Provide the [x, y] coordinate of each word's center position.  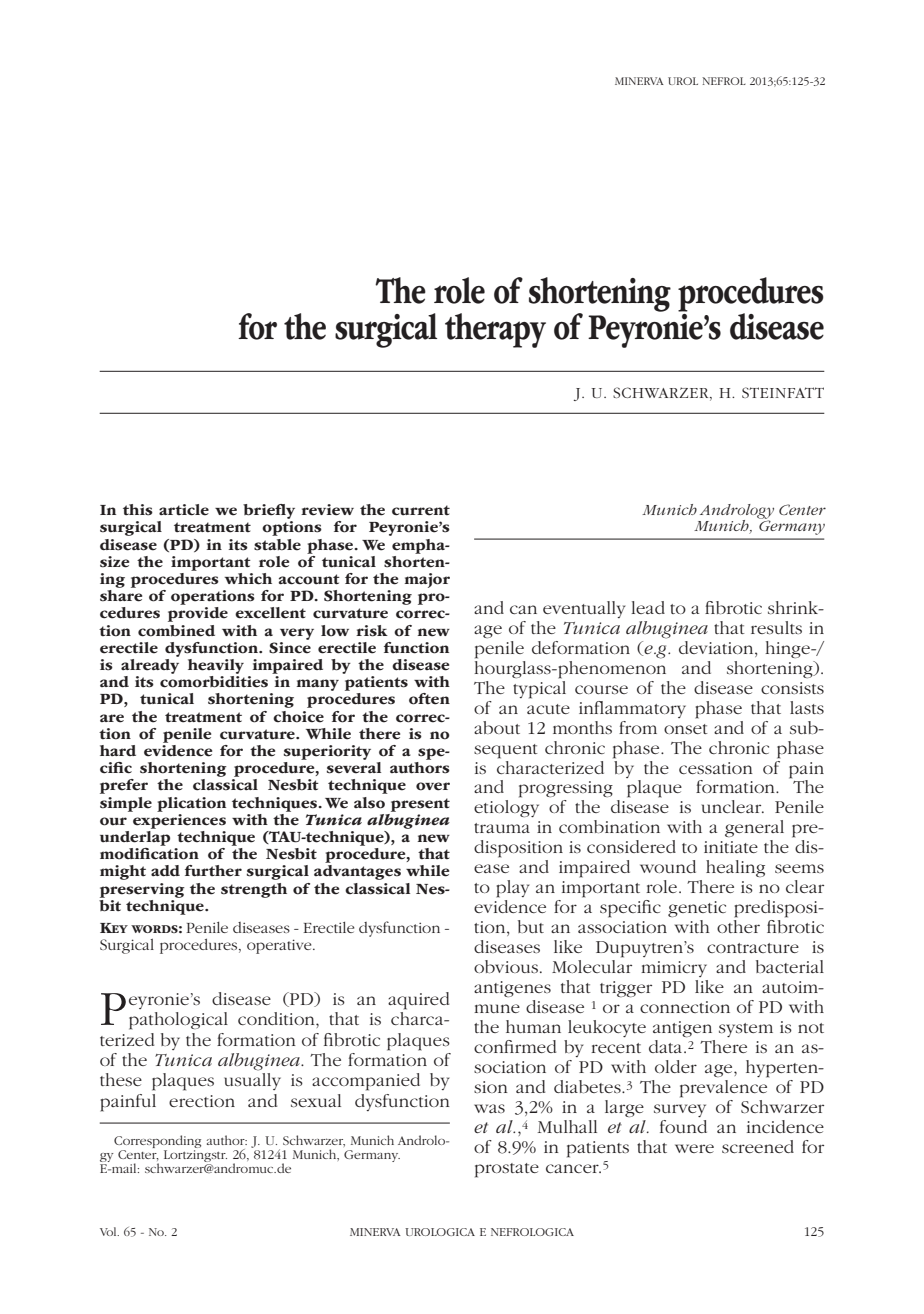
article [184, 510]
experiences [178, 820]
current [421, 510]
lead [648, 607]
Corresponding [157, 1143]
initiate [731, 847]
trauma [502, 828]
